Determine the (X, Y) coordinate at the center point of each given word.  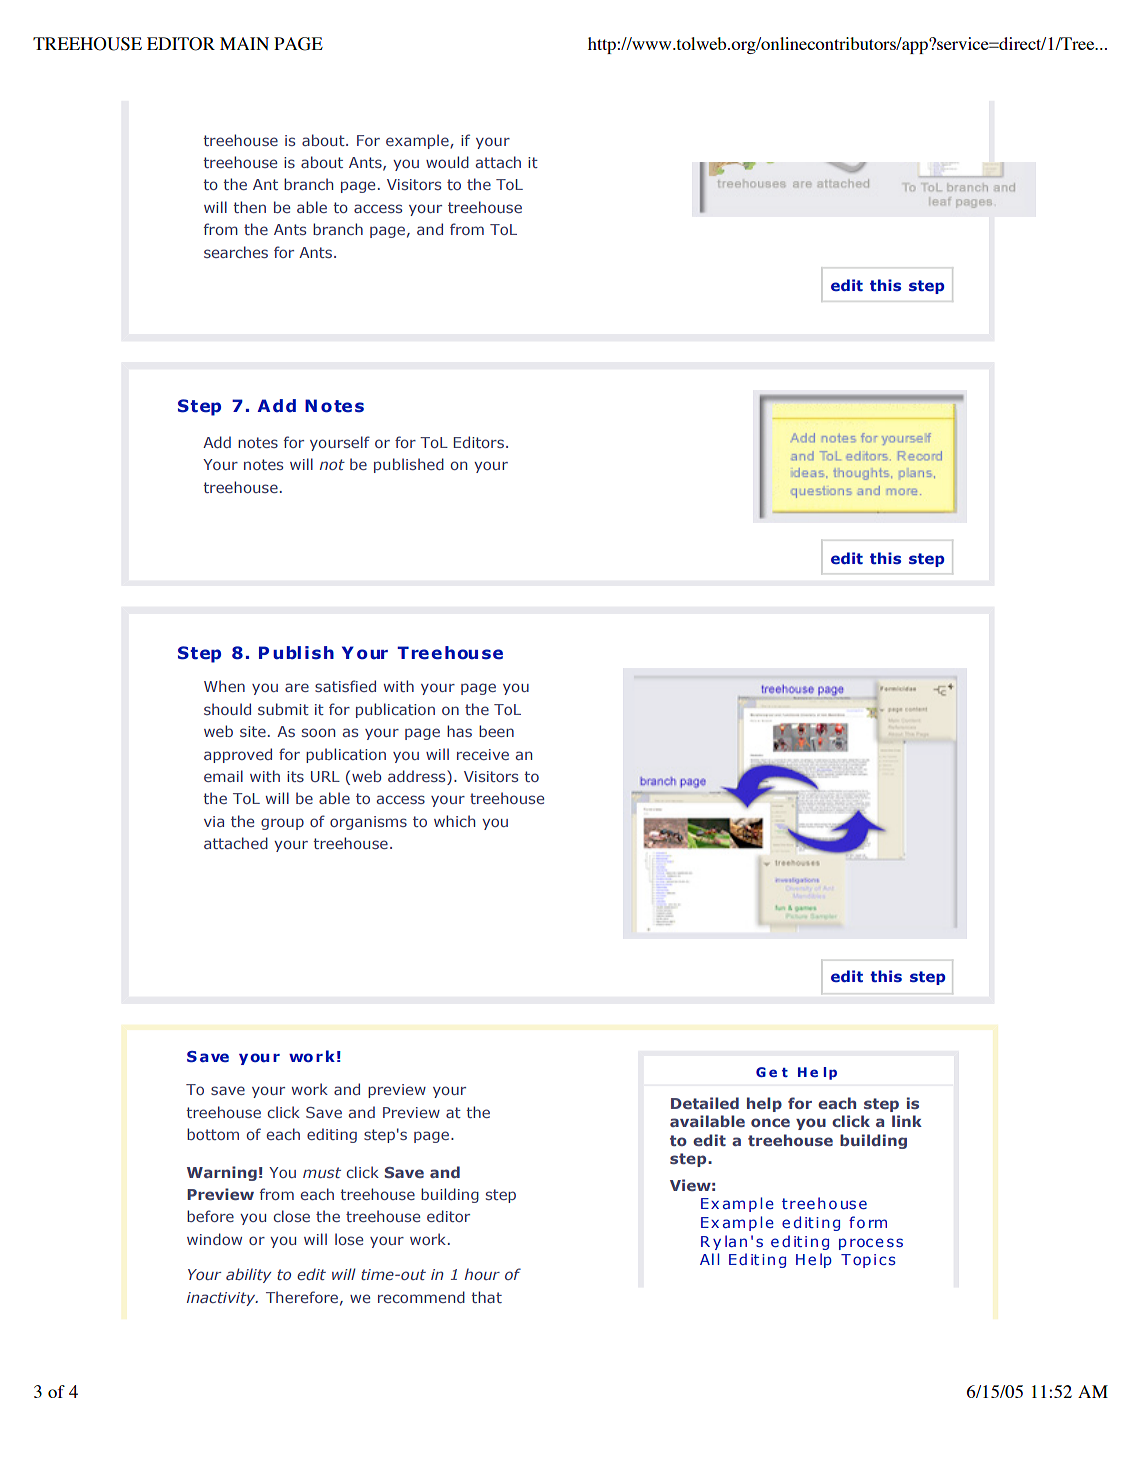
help (764, 1104)
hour (482, 1274)
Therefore (302, 1297)
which (454, 821)
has (459, 731)
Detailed (705, 1103)
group (282, 824)
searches (236, 252)
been (496, 731)
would (447, 162)
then (250, 207)
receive (483, 754)
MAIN (244, 43)
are (297, 687)
